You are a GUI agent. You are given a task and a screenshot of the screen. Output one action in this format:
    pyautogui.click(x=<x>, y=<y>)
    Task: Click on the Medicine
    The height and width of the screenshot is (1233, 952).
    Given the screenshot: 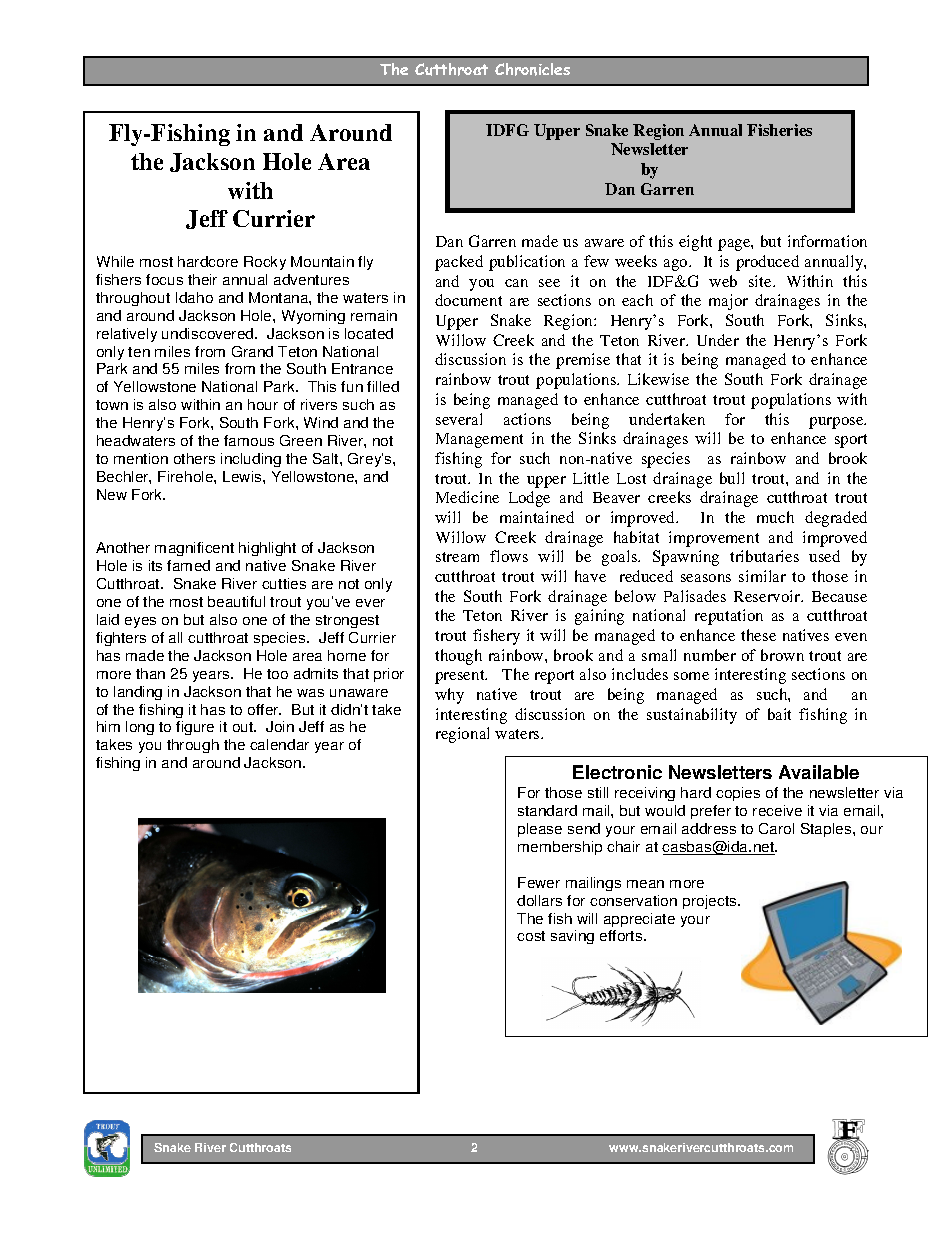 What is the action you would take?
    pyautogui.click(x=467, y=497)
